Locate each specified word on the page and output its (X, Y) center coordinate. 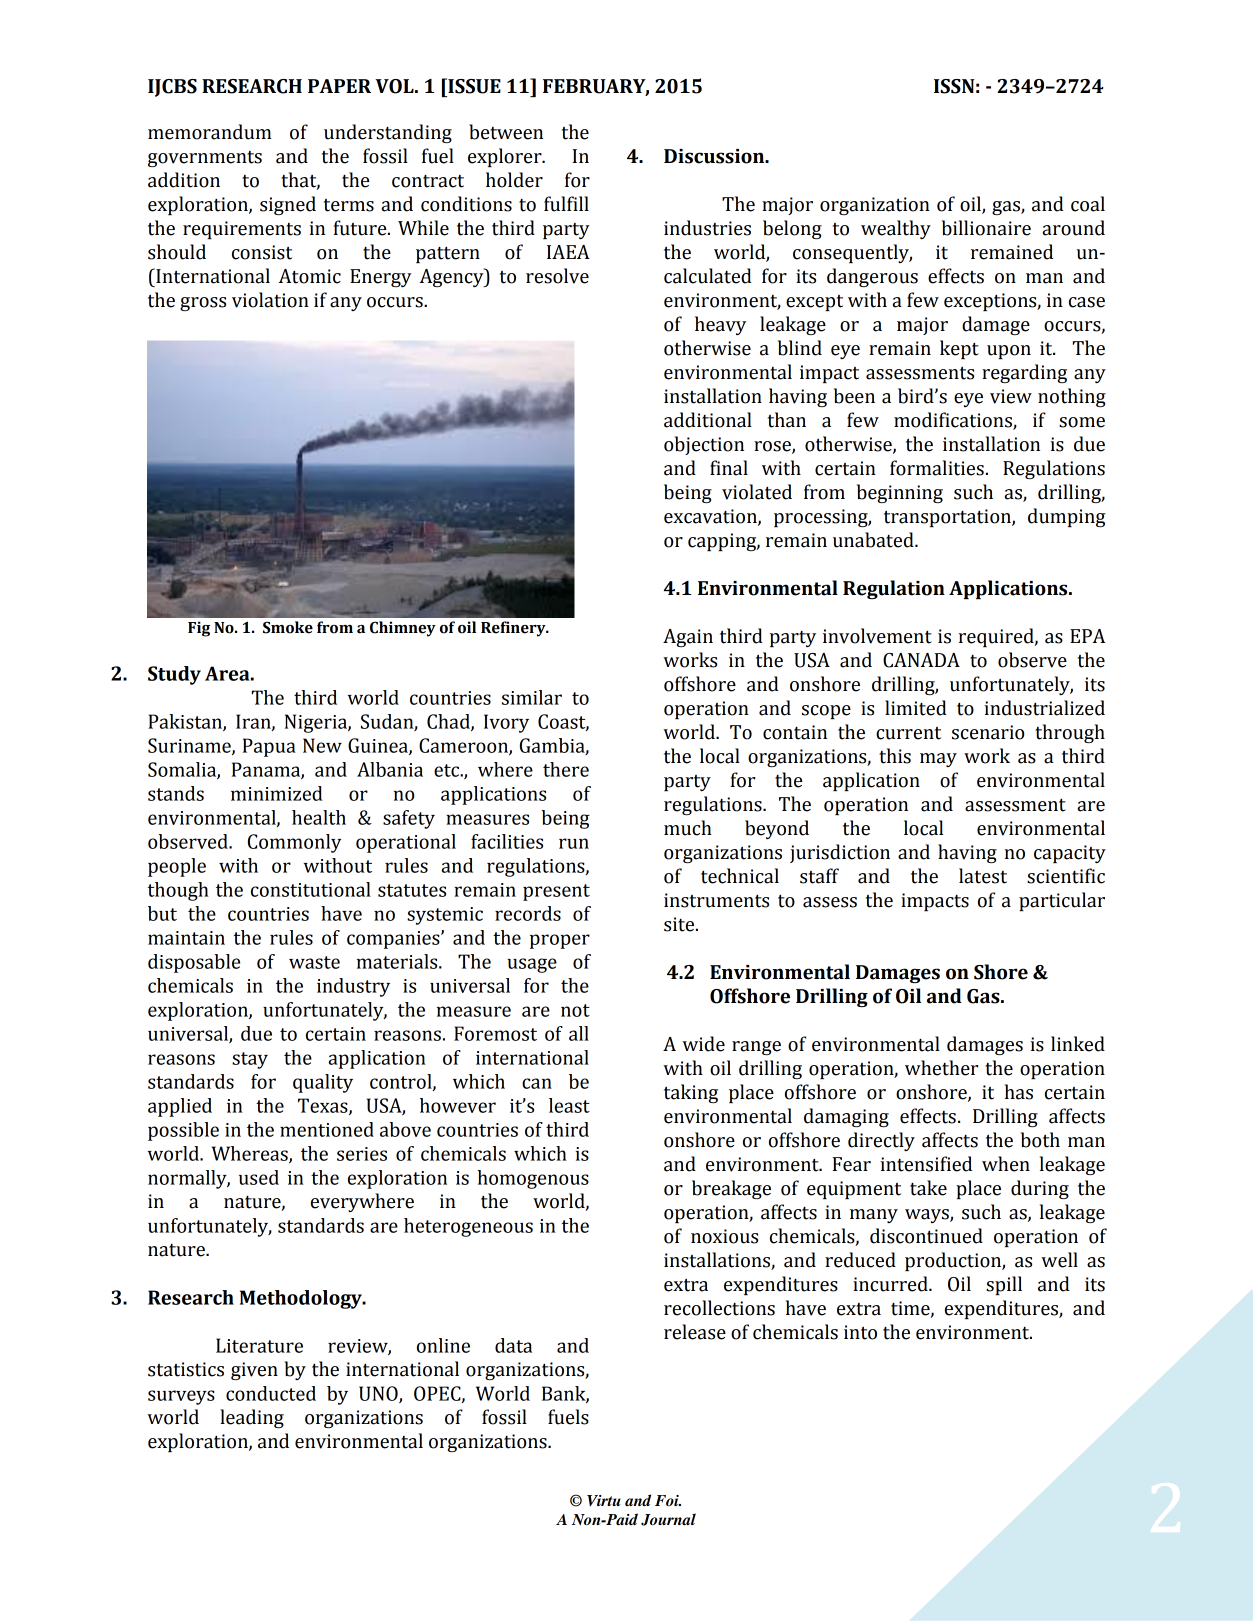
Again (688, 638)
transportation (948, 518)
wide (703, 1044)
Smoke (288, 627)
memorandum (210, 132)
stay (250, 1060)
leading (252, 1418)
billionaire (986, 228)
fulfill (566, 204)
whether (941, 1068)
